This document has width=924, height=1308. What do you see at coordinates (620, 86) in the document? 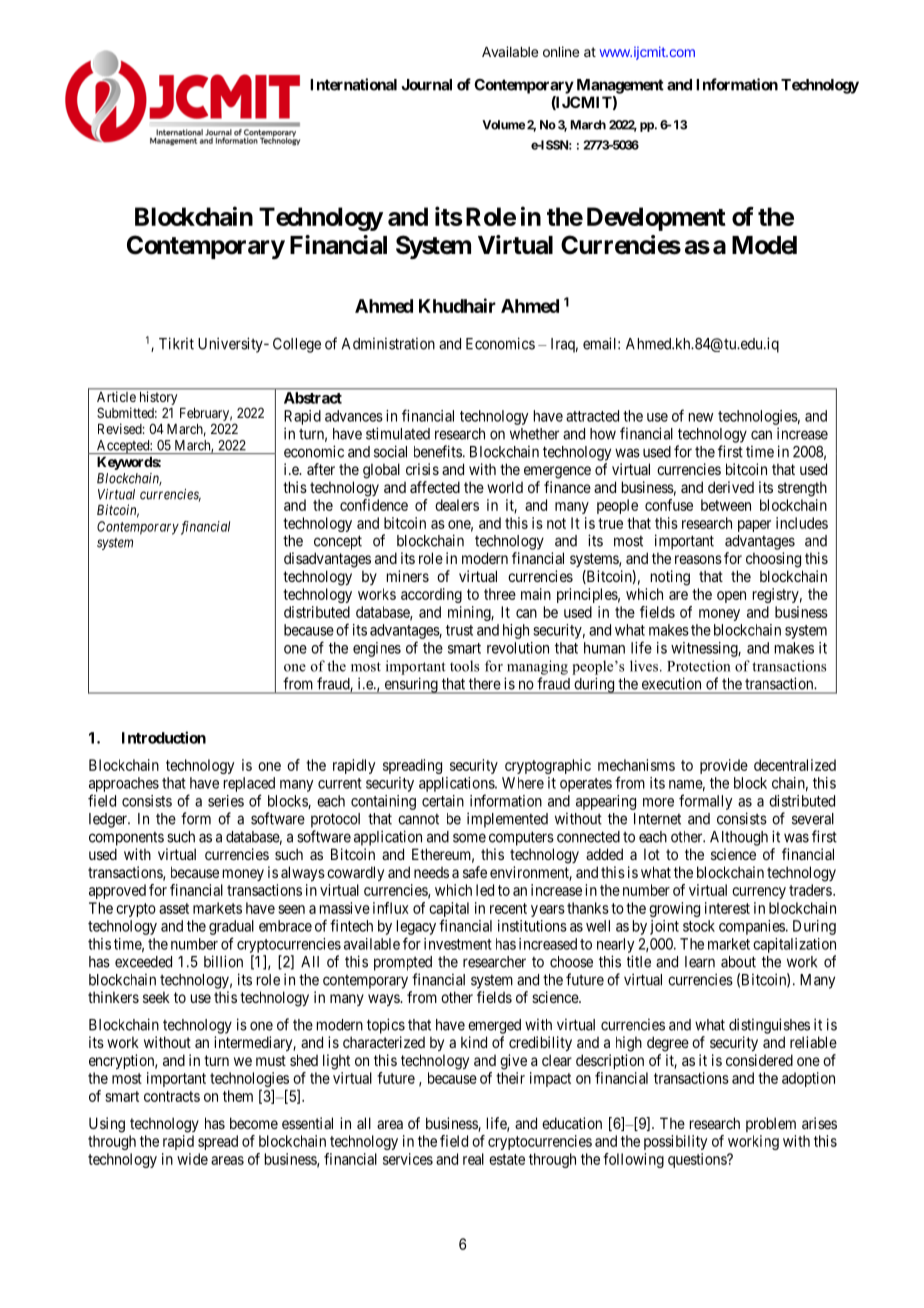
I see `Management` at bounding box center [620, 86].
